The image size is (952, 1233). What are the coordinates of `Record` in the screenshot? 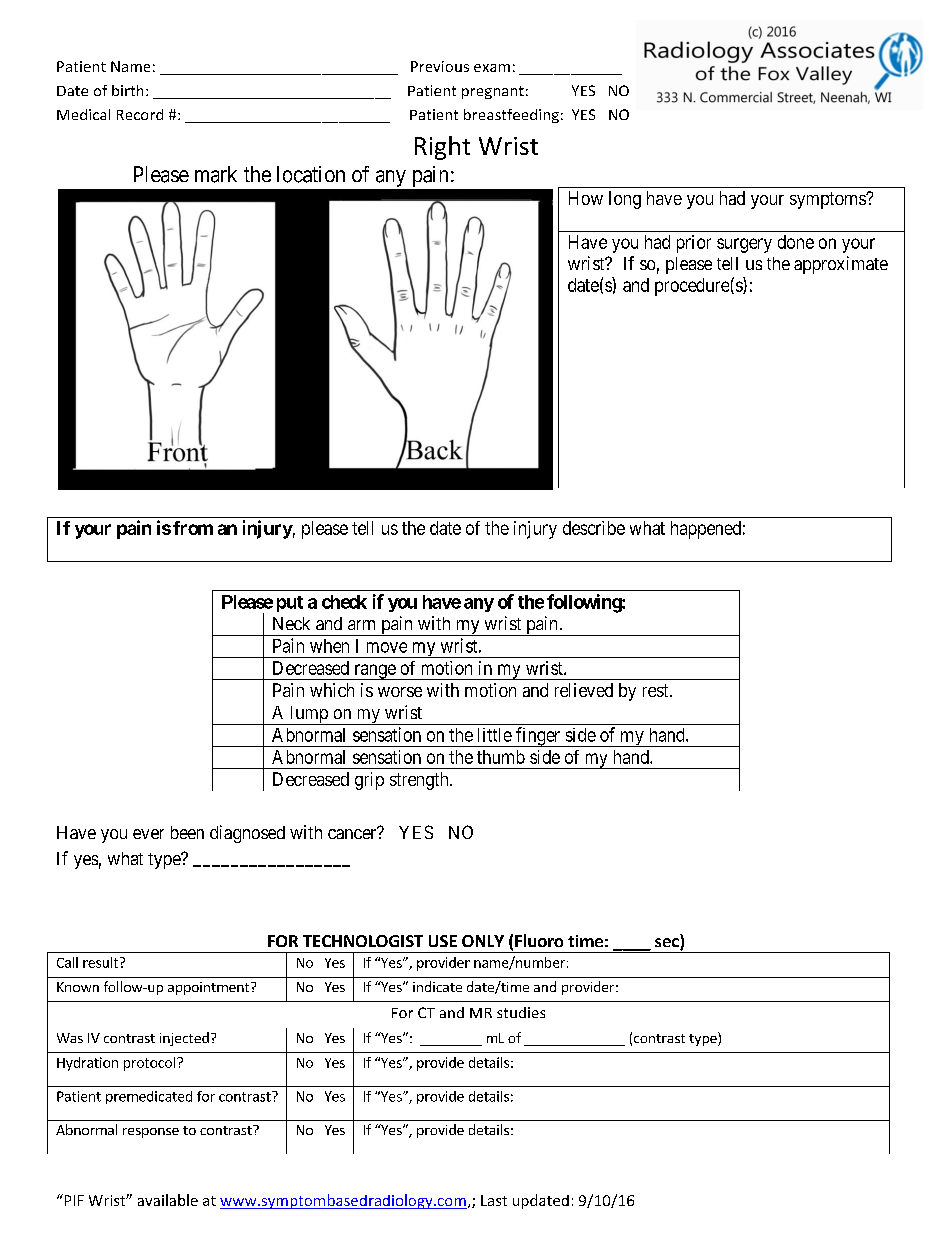 It's located at (140, 114).
